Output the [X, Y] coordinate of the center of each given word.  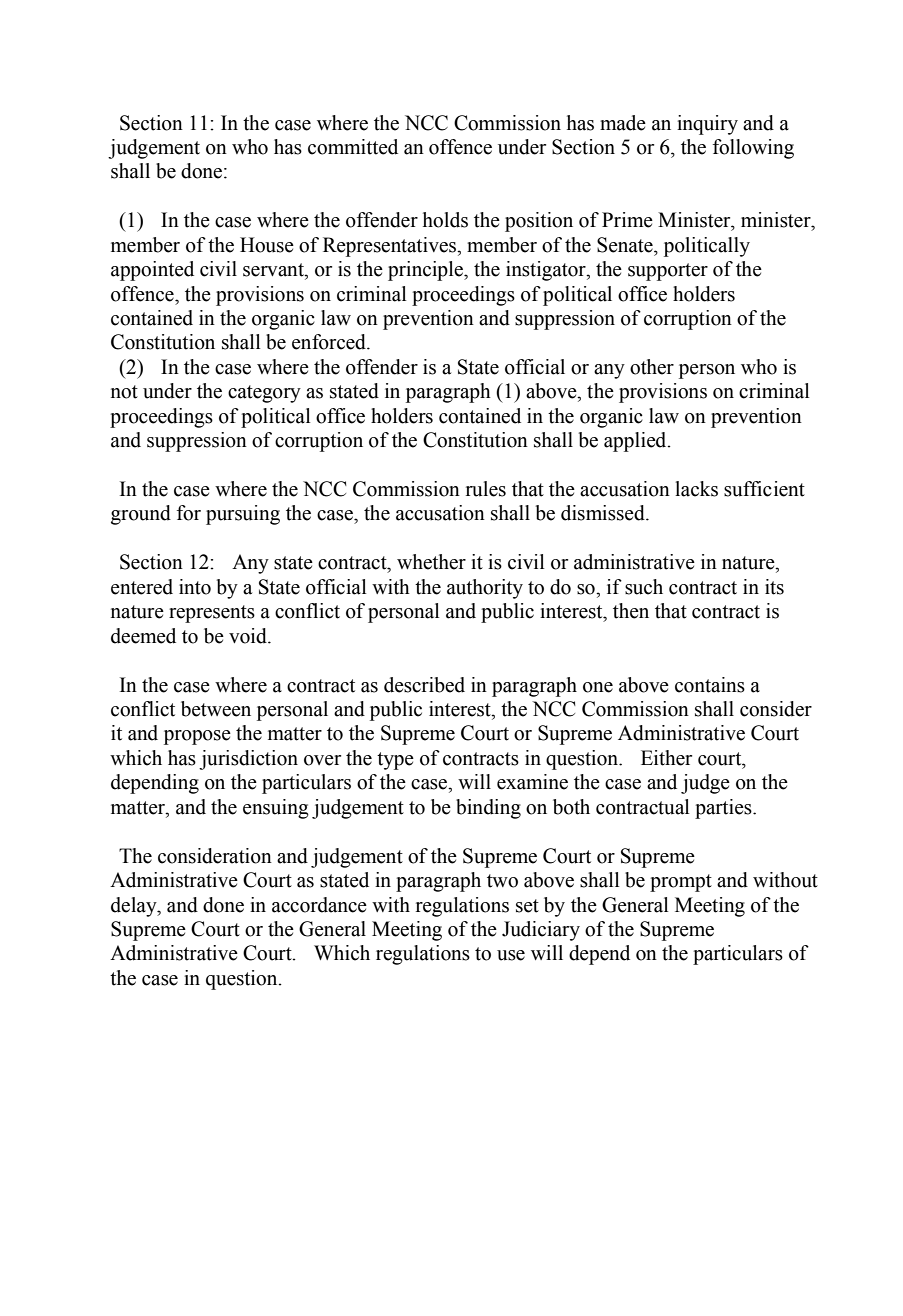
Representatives [390, 247]
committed [353, 147]
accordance [319, 905]
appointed [152, 271]
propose [197, 737]
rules [486, 489]
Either [666, 758]
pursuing [243, 515]
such [644, 587]
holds [445, 220]
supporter [668, 272]
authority [485, 589]
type [395, 761]
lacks [696, 489]
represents [212, 614]
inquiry [707, 125]
